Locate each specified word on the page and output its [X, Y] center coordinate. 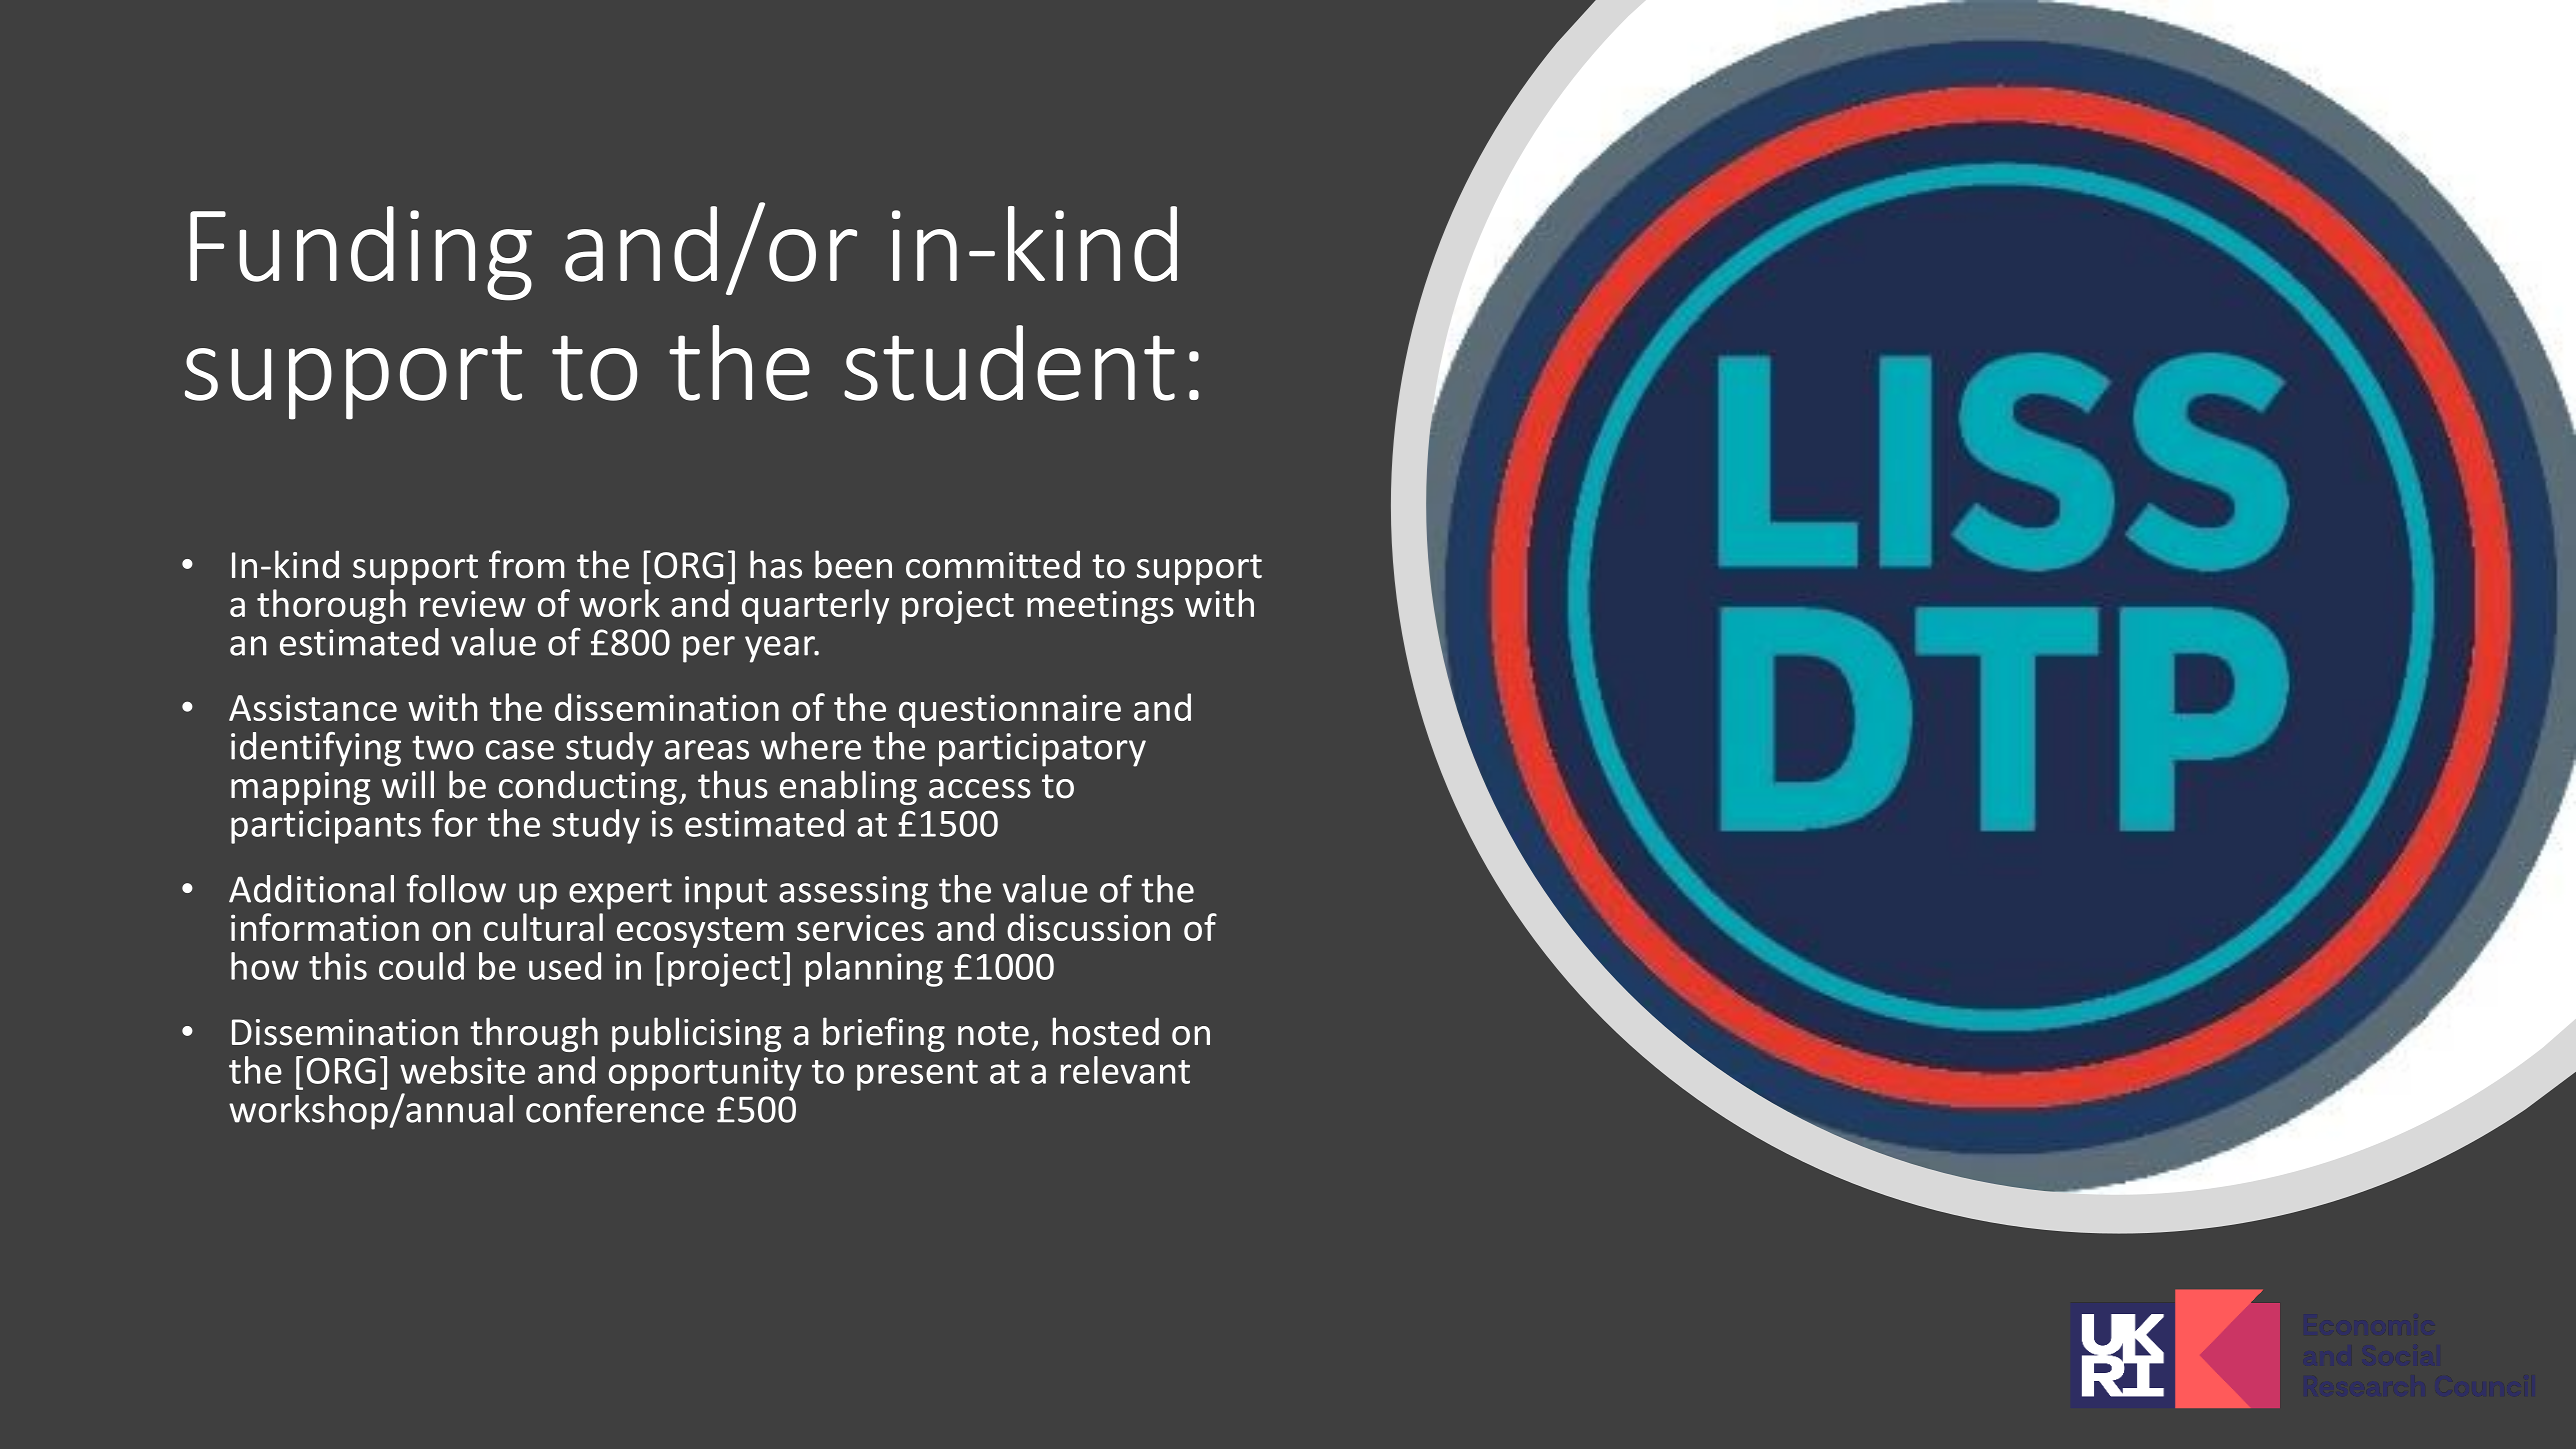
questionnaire [1010, 711]
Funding [361, 253]
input [726, 893]
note [993, 1033]
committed [993, 564]
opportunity [705, 1074]
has [776, 564]
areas [707, 750]
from [527, 564]
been [853, 564]
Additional [311, 889]
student [1009, 363]
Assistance [313, 707]
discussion [1088, 927]
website [462, 1070]
